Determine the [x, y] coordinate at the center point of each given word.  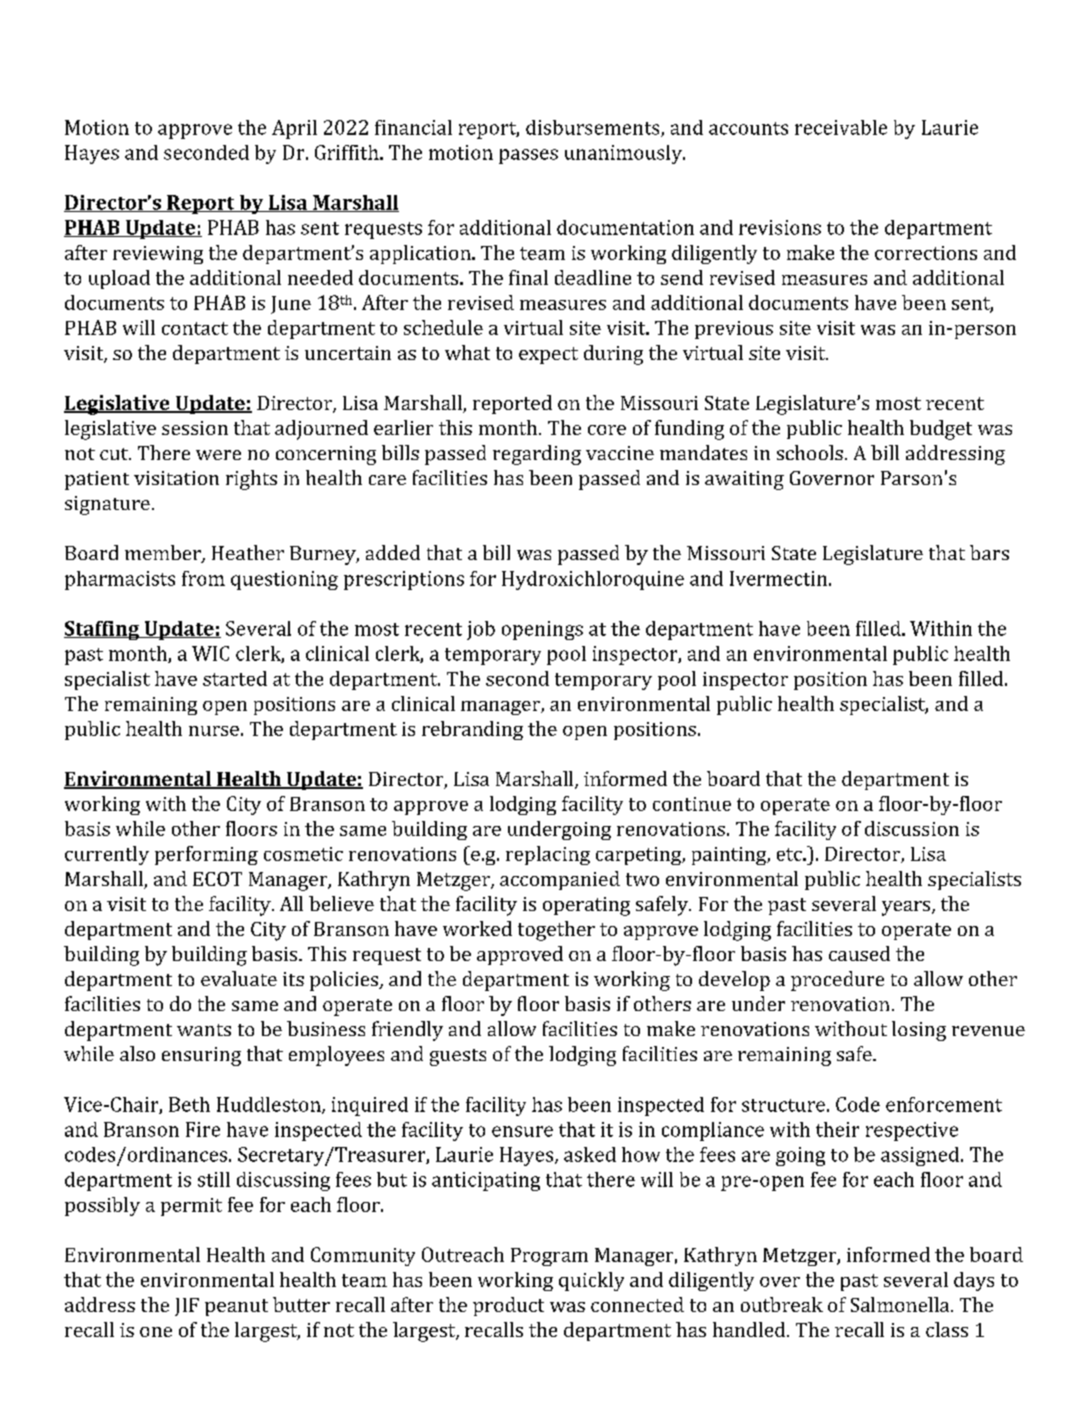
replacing [548, 855]
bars [989, 552]
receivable [841, 127]
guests [458, 1057]
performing [206, 855]
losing [919, 1031]
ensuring [201, 1056]
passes [528, 156]
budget [941, 430]
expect [548, 355]
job [481, 630]
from [203, 578]
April [294, 129]
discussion [912, 828]
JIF [187, 1307]
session [195, 428]
